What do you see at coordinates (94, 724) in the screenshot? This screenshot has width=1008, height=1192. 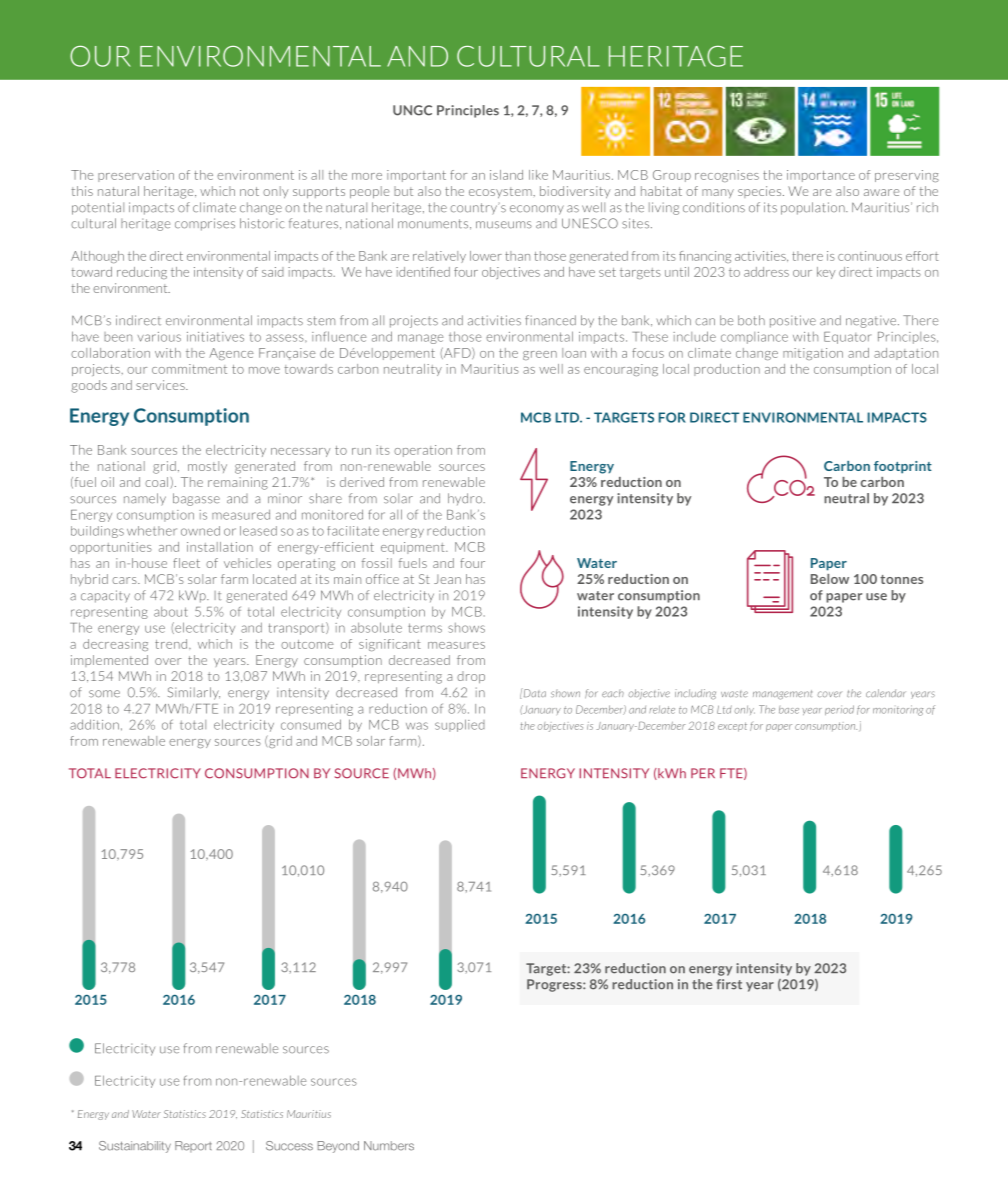 I see `addition` at bounding box center [94, 724].
